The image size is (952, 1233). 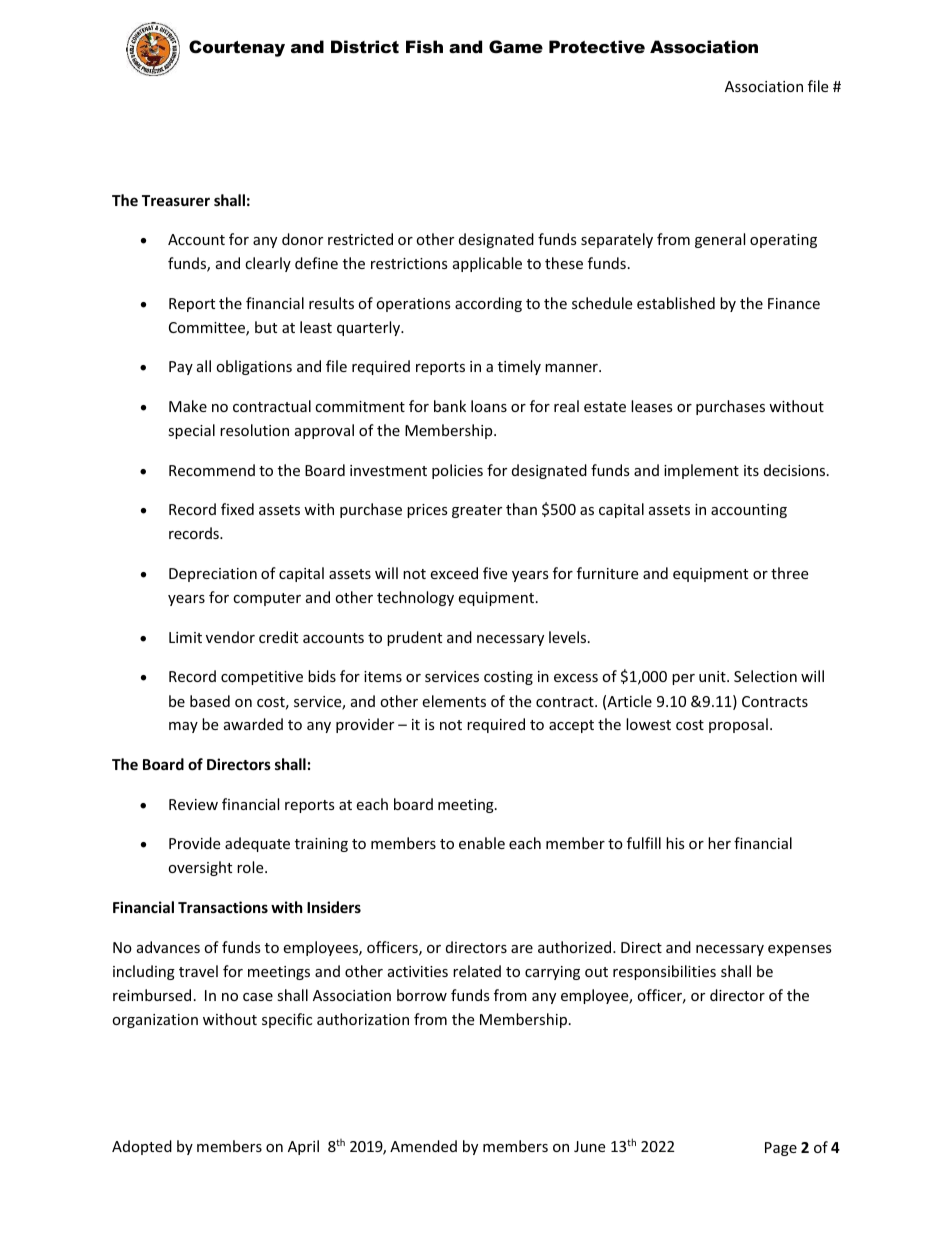 I want to click on Amended, so click(x=423, y=1146).
